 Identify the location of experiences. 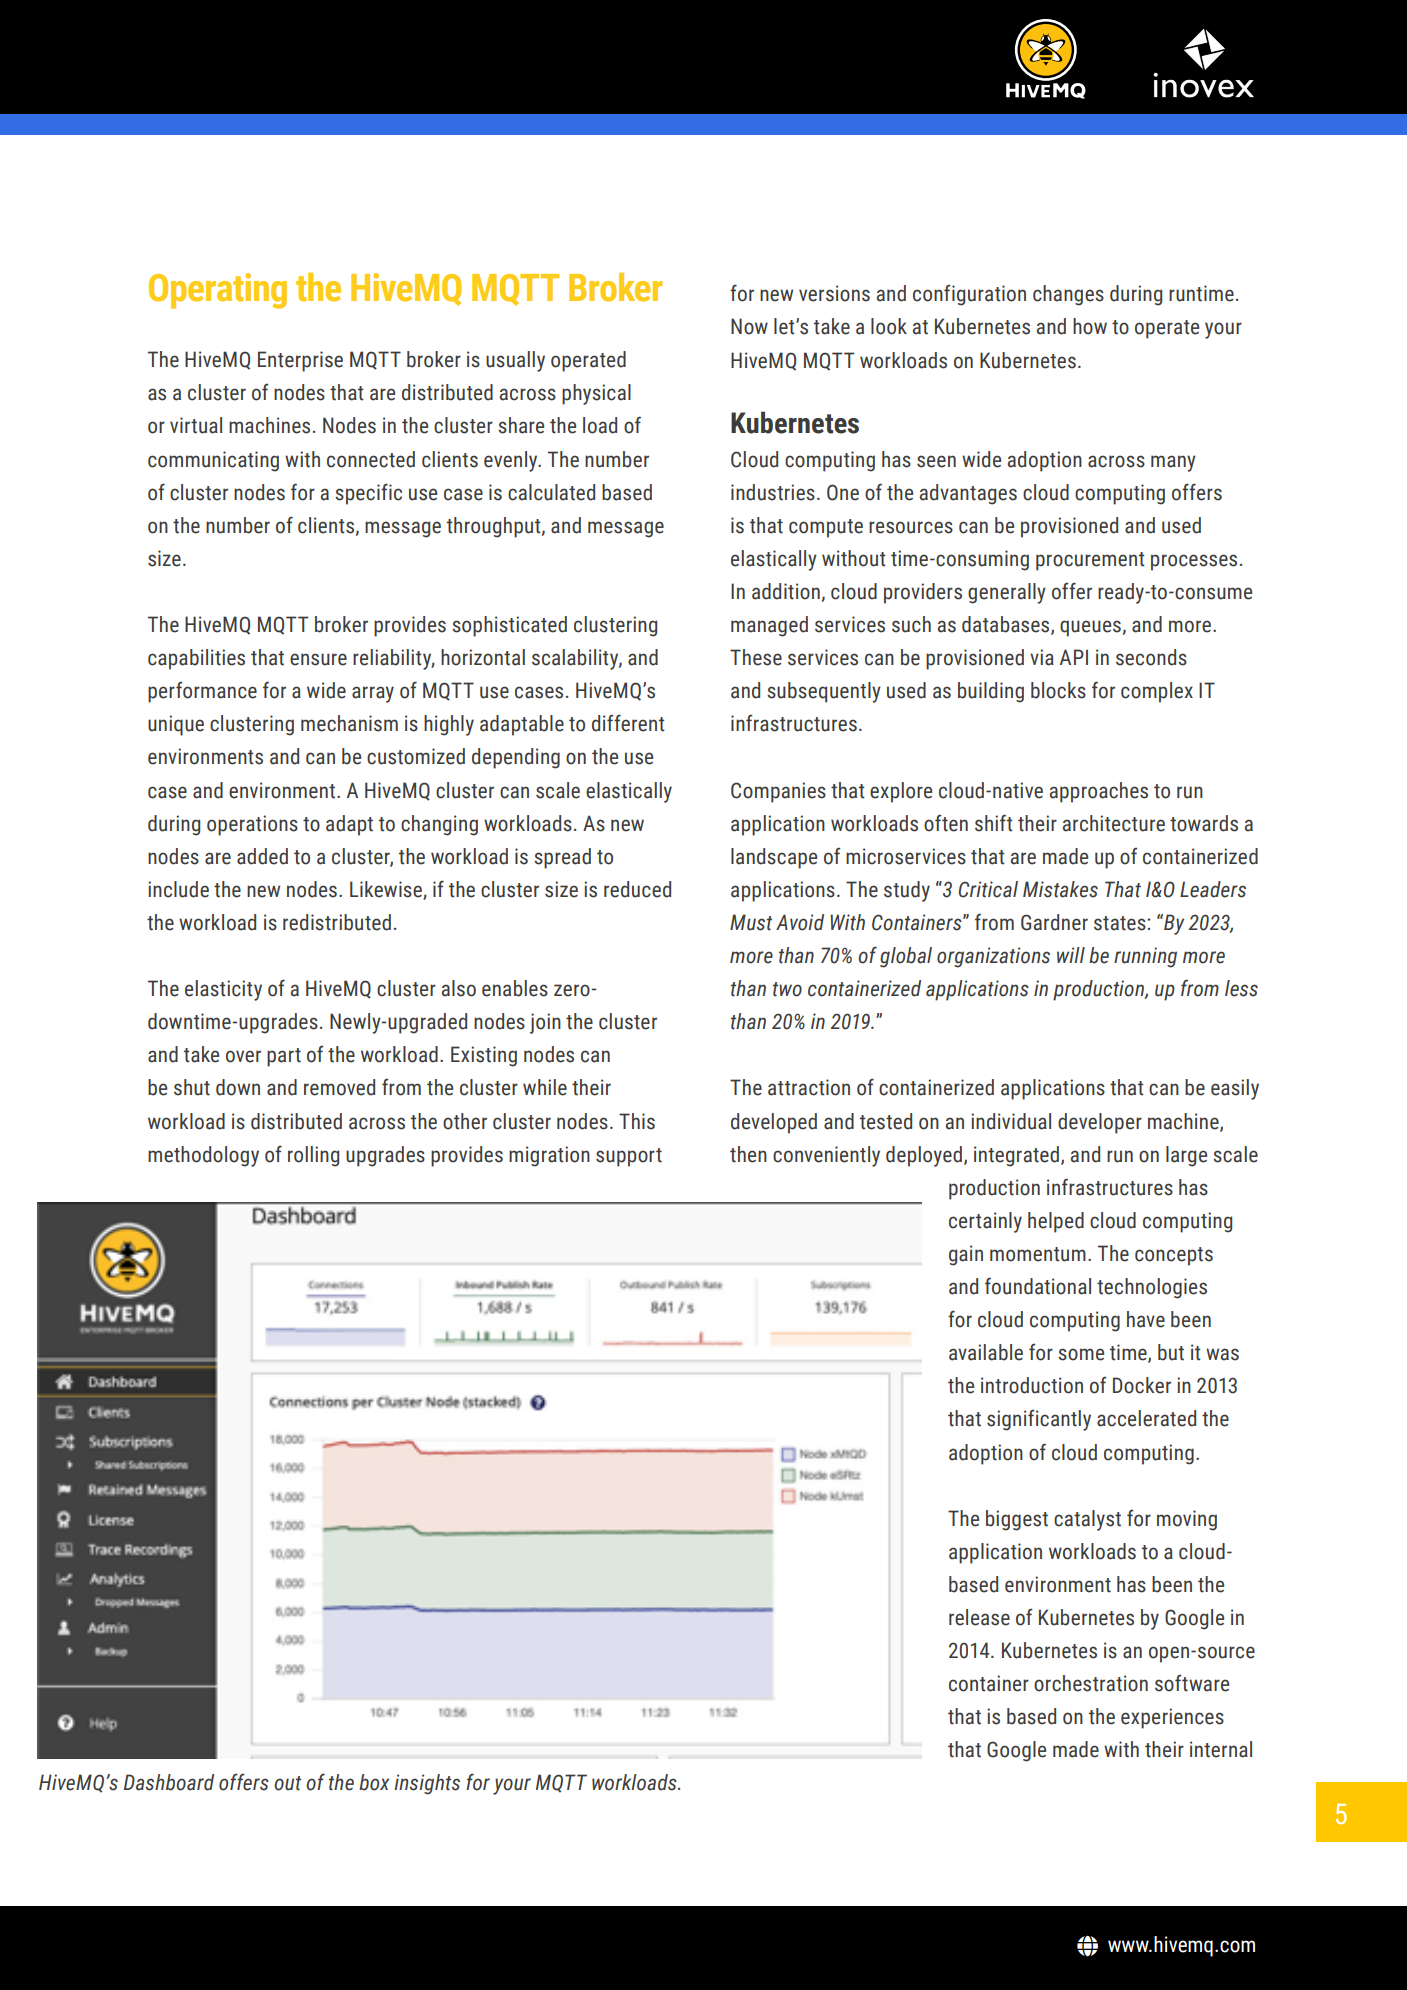
(1172, 1718).
